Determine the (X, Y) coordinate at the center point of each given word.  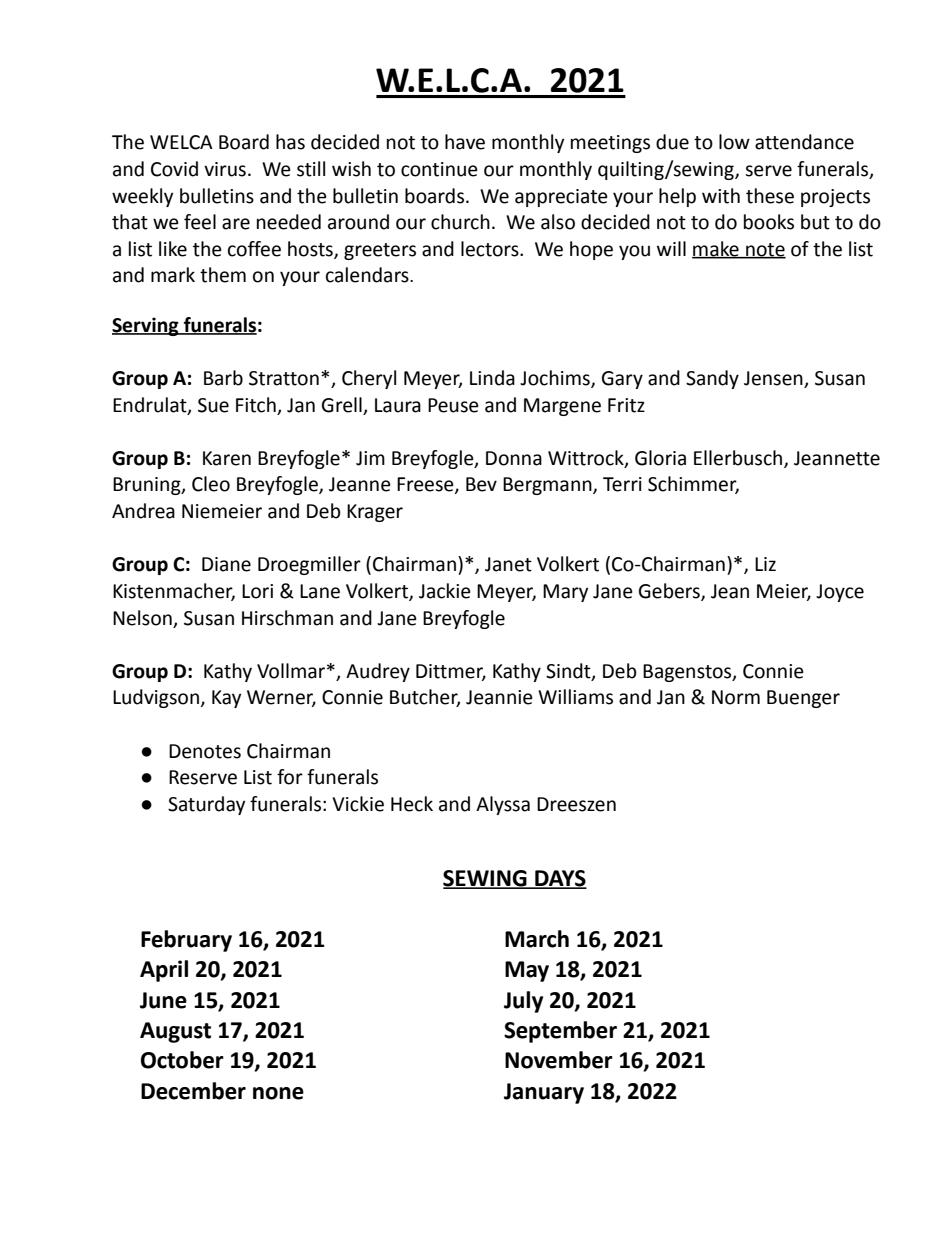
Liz (765, 564)
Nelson (142, 618)
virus (225, 169)
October (182, 1060)
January (544, 1093)
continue (439, 169)
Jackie (445, 591)
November (559, 1060)
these (770, 196)
